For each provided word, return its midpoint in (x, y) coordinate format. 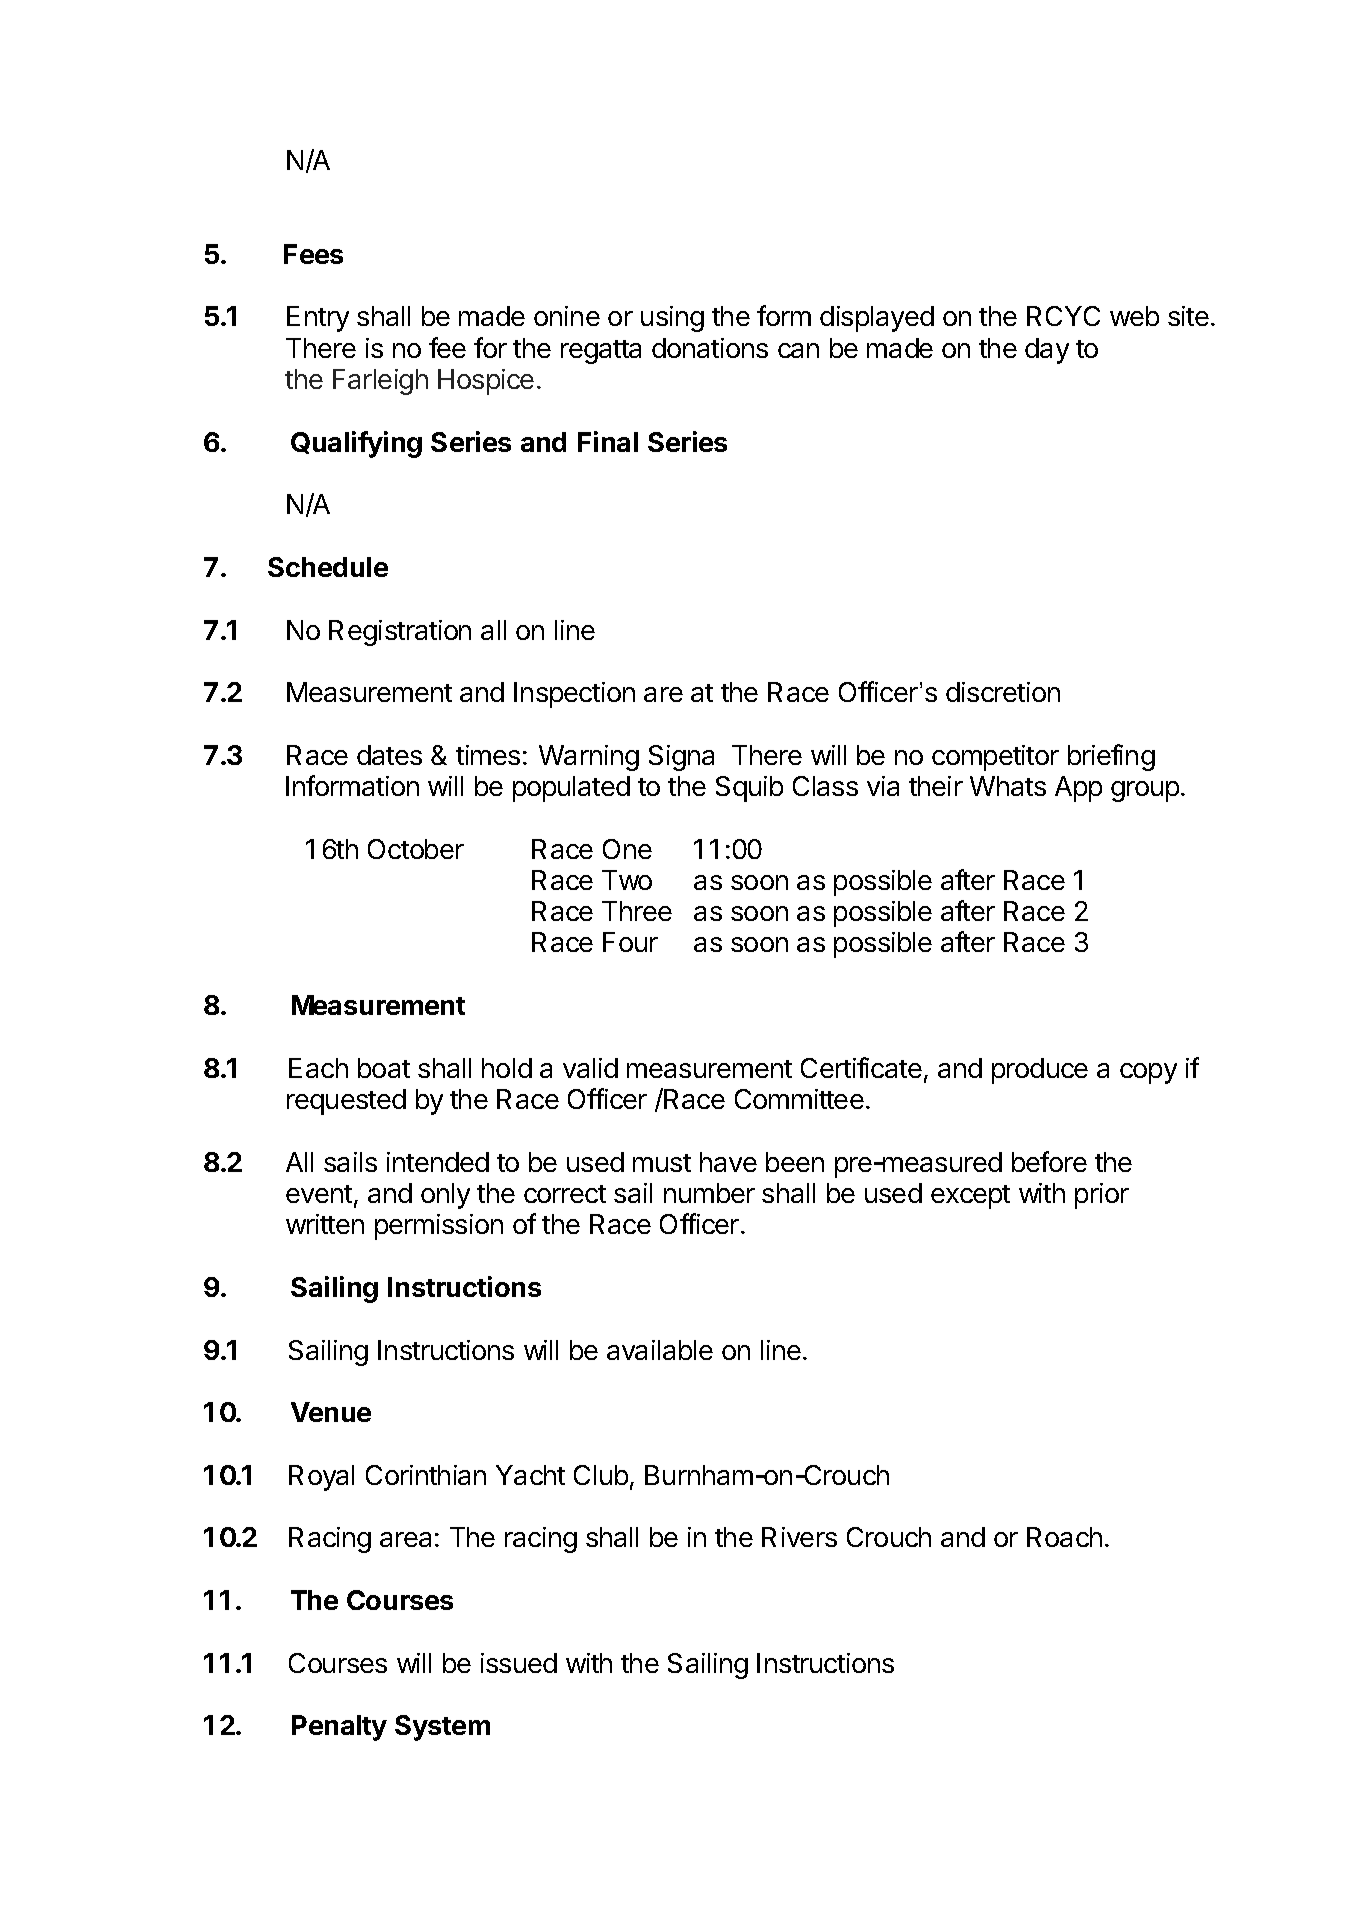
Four (630, 942)
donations (710, 348)
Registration (400, 633)
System (442, 1728)
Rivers (799, 1537)
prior (1102, 1196)
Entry (318, 319)
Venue (331, 1412)
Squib (749, 789)
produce (1040, 1071)
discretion (1003, 692)
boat (384, 1068)
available (660, 1350)
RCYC (1063, 316)
